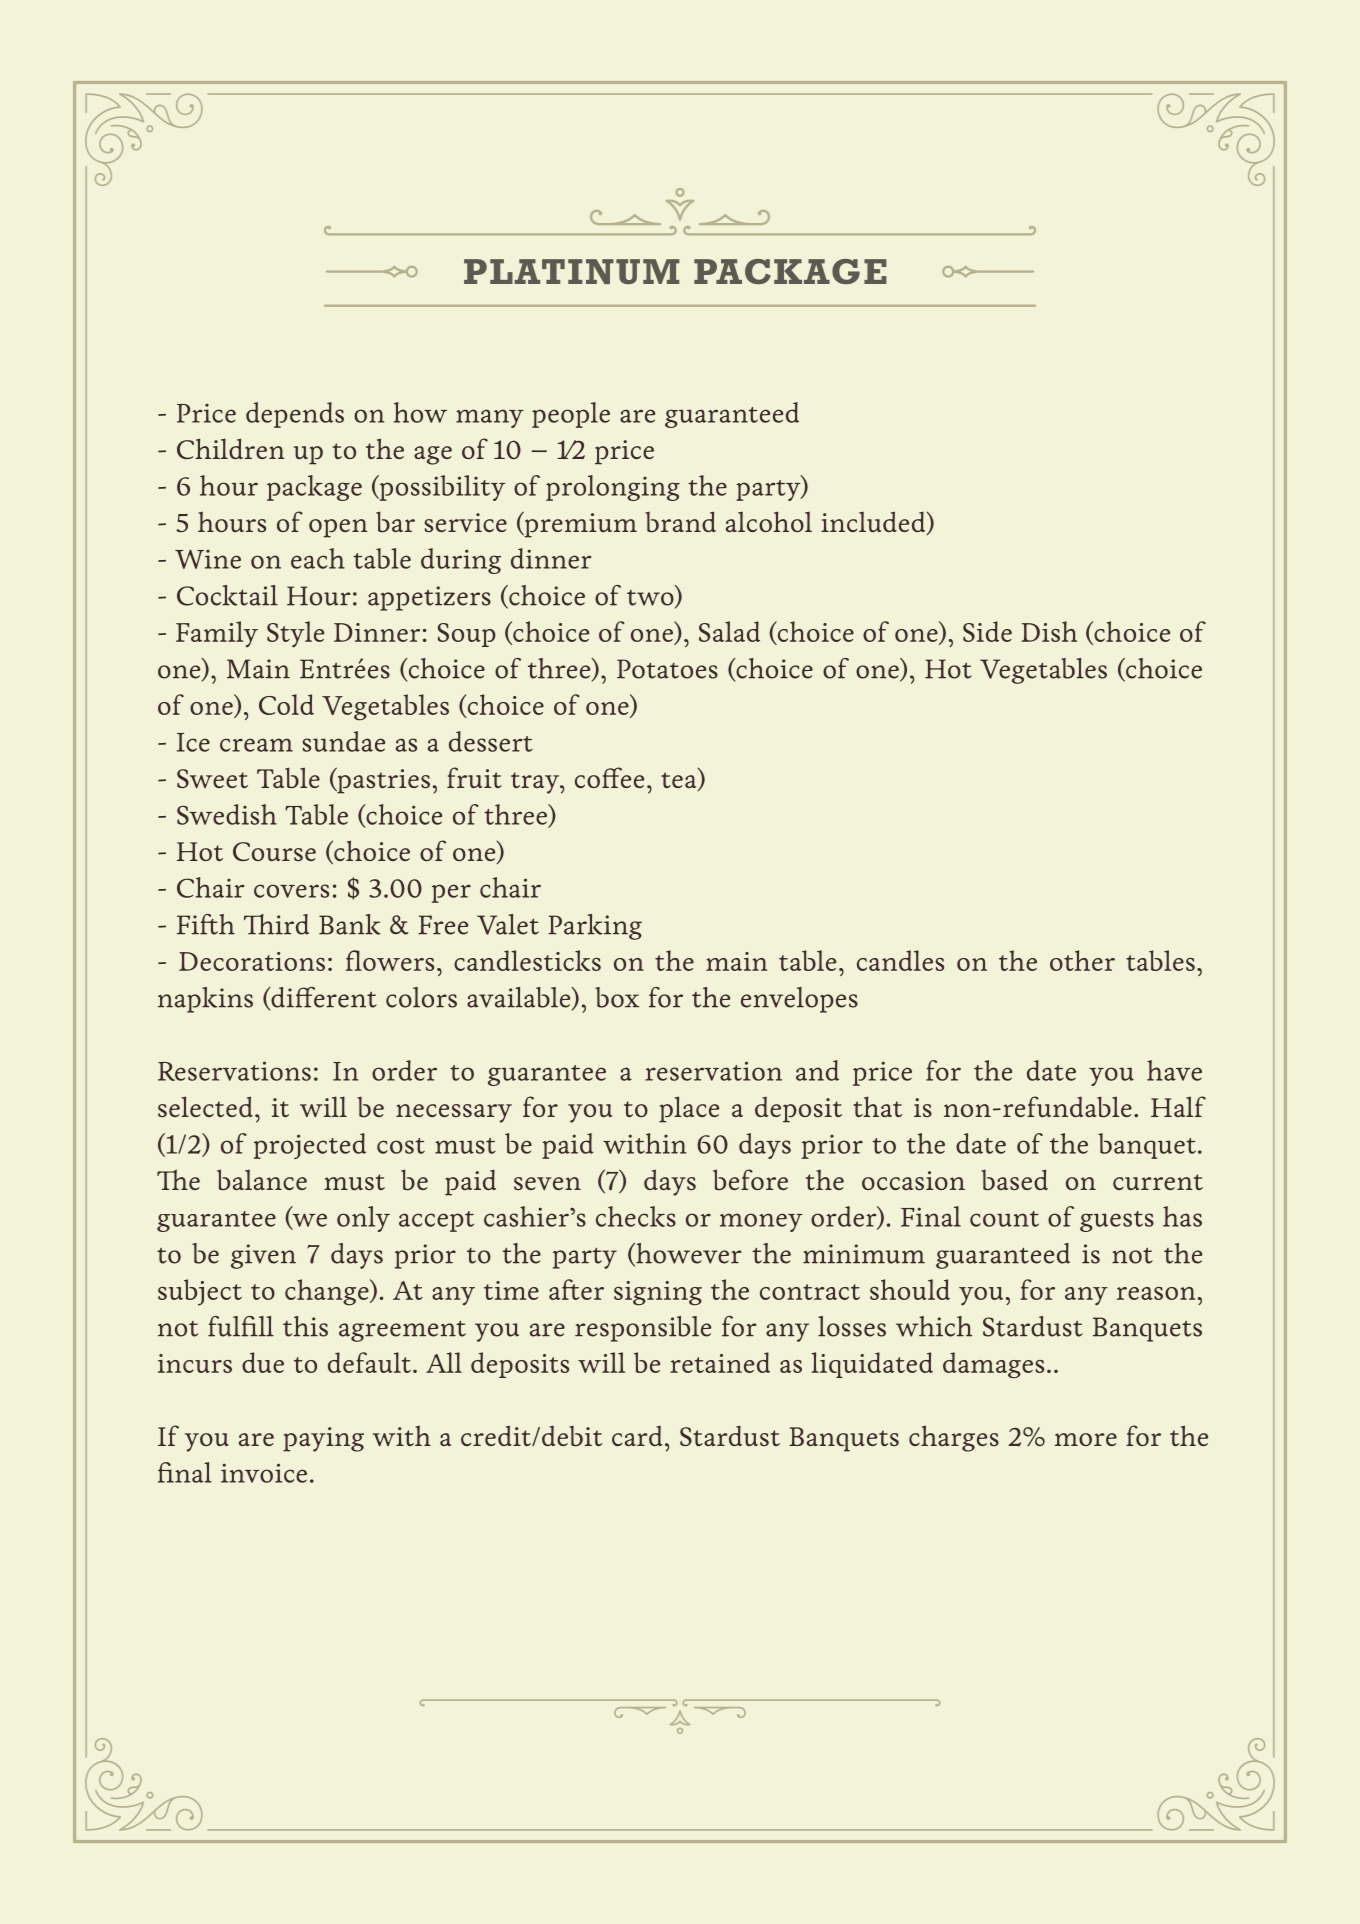  Describe the element at coordinates (323, 1439) in the screenshot. I see `paying` at that location.
